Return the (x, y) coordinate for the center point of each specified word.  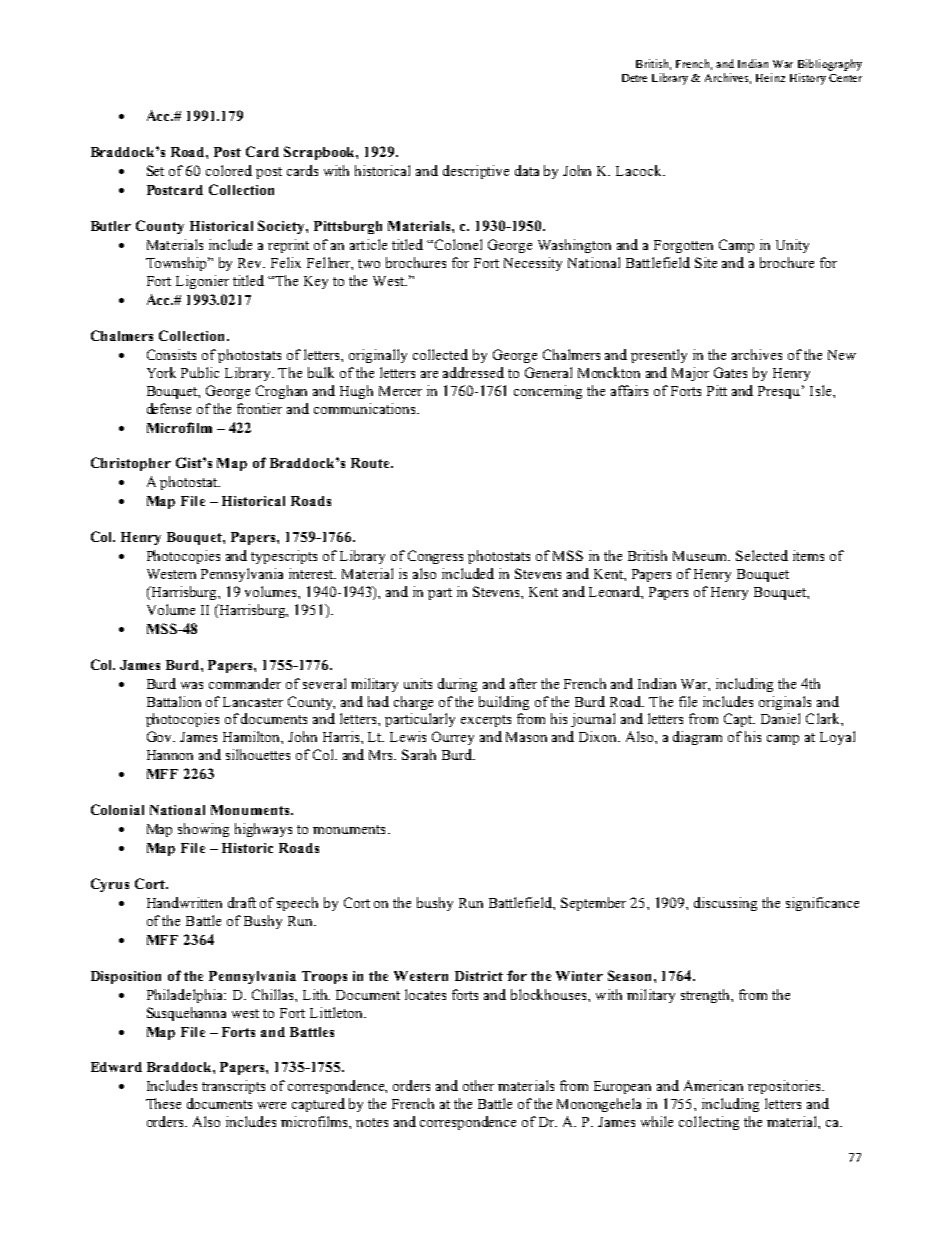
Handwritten (184, 902)
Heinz (770, 77)
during (457, 685)
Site (706, 262)
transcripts (233, 1087)
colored (229, 170)
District (479, 976)
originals (785, 703)
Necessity (533, 264)
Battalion (174, 701)
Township (178, 264)
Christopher (131, 464)
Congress (435, 557)
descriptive (476, 172)
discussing (725, 904)
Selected (762, 555)
